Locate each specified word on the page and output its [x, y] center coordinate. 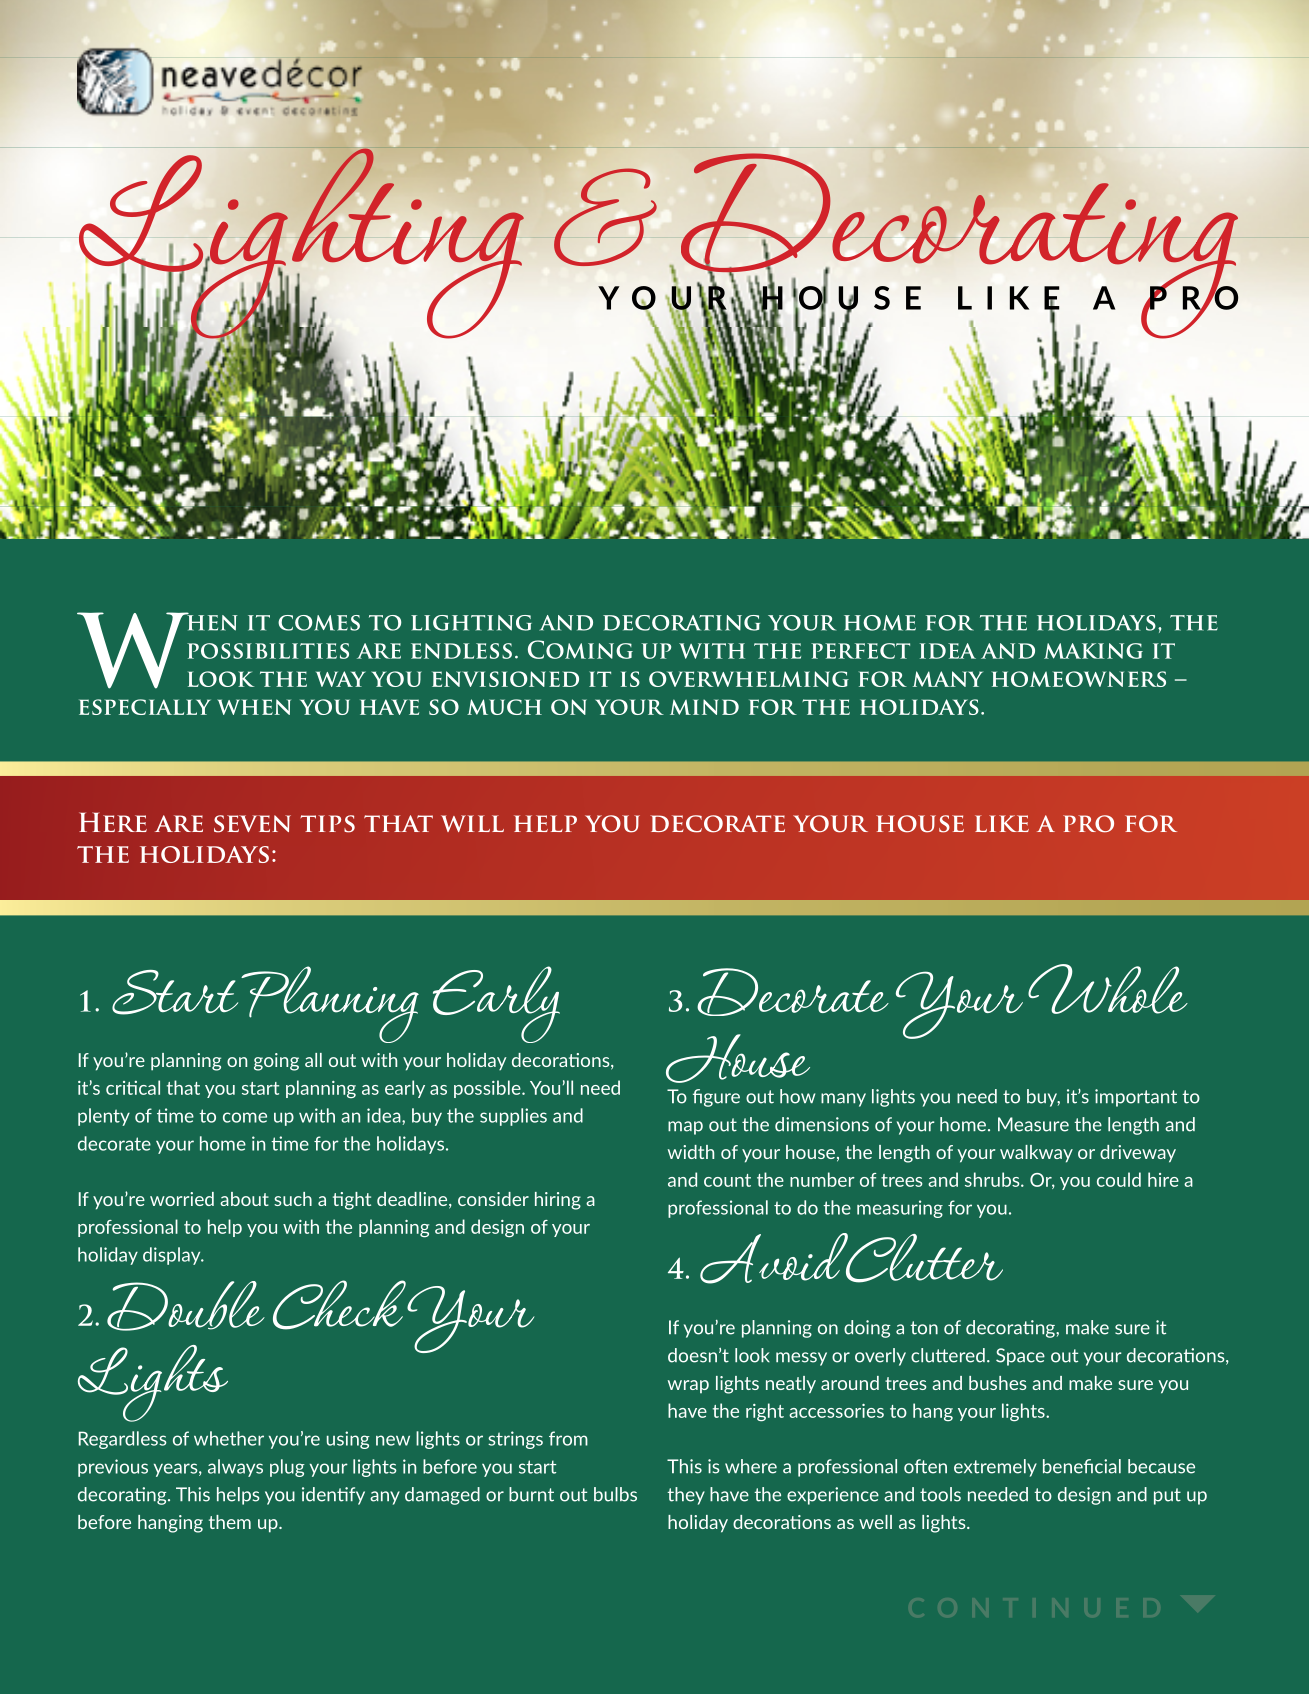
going [276, 1062]
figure [716, 1098]
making [1093, 651]
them [230, 1522]
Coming [580, 649]
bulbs [615, 1494]
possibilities [268, 651]
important [1136, 1098]
